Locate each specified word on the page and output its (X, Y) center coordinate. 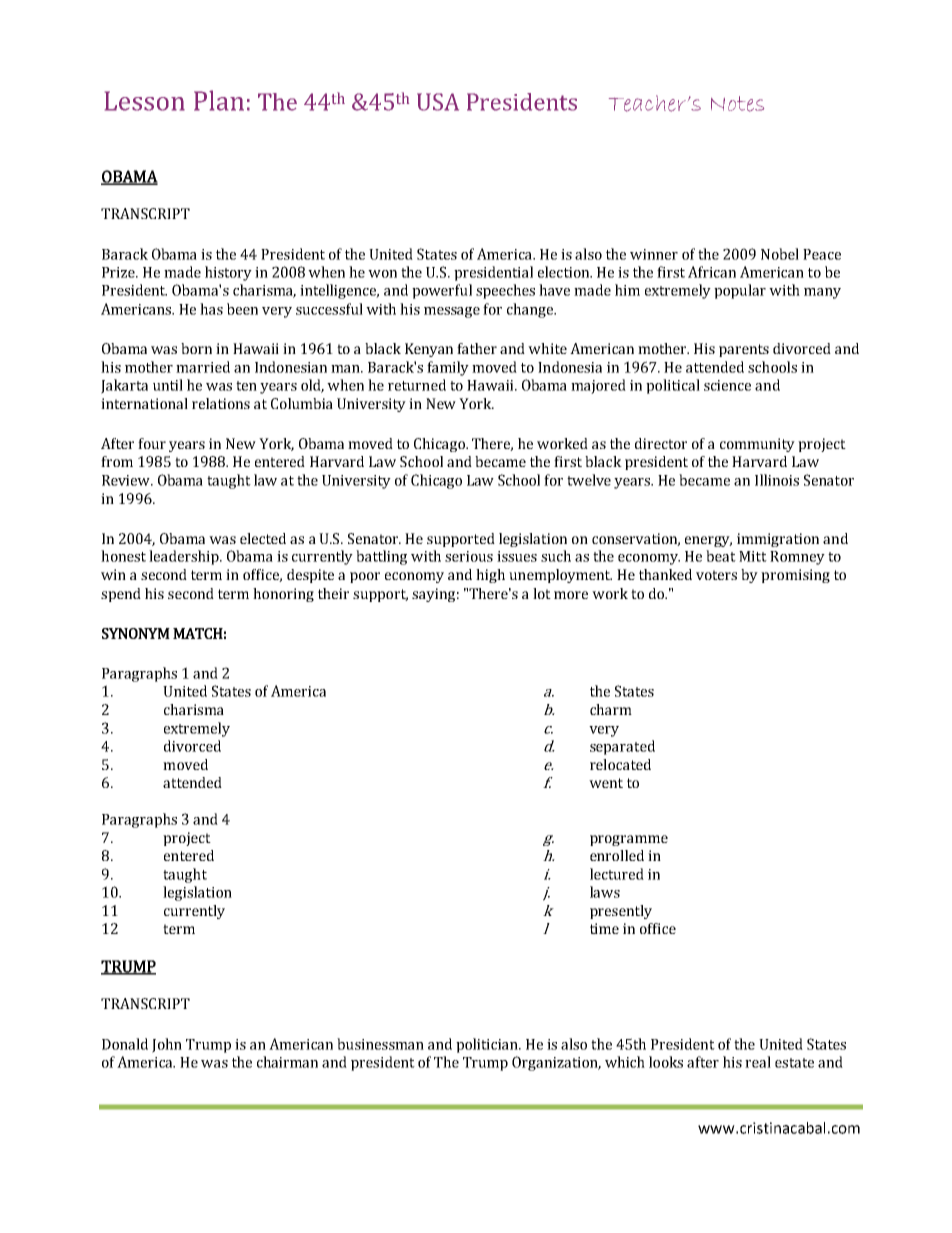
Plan (219, 100)
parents (744, 350)
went (606, 783)
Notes (737, 104)
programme (629, 840)
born (196, 348)
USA (438, 102)
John (167, 1045)
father (477, 348)
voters (716, 575)
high (490, 576)
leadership (185, 557)
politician (488, 1045)
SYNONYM (136, 633)
